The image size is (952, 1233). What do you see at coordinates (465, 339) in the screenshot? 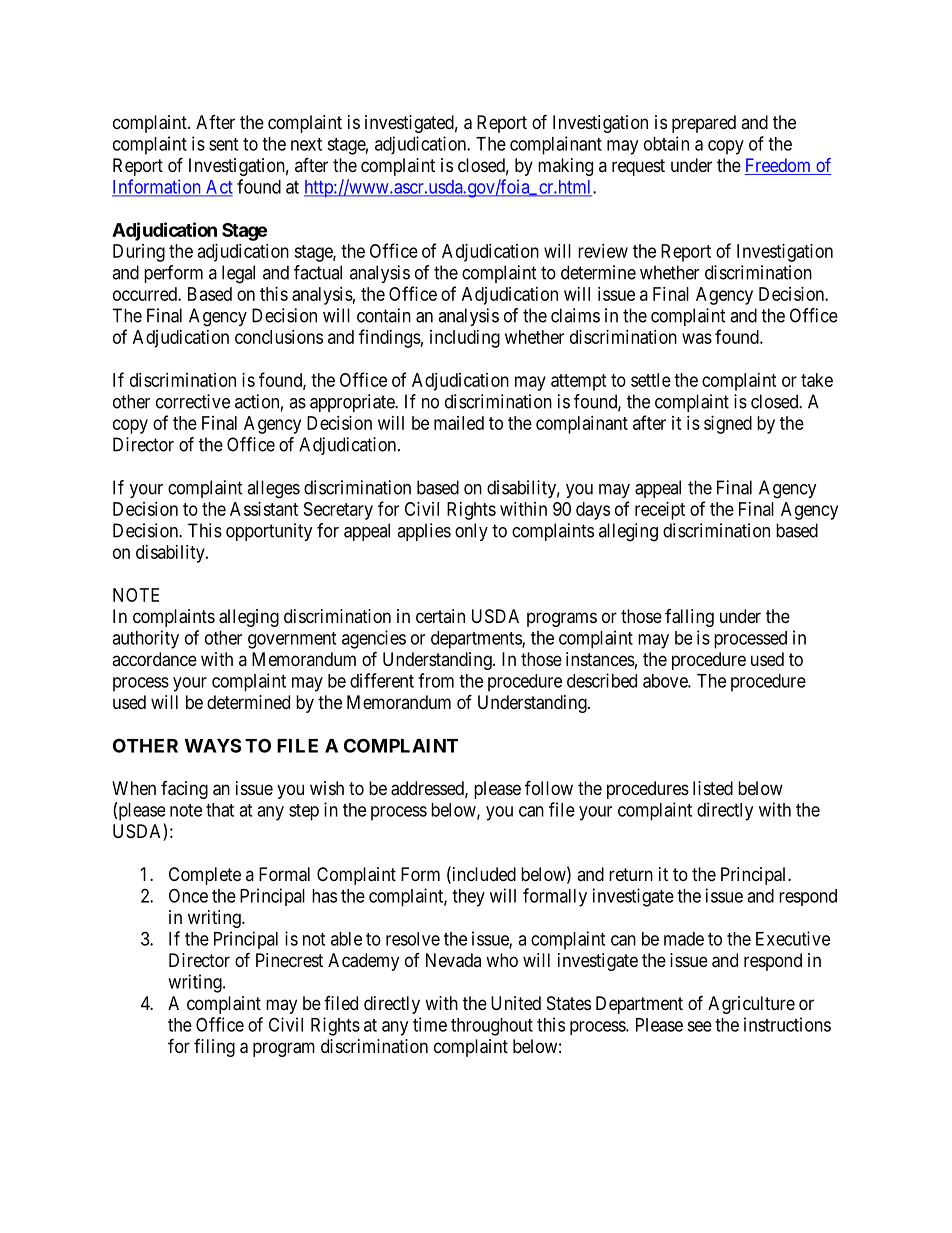
I see `including` at bounding box center [465, 339].
